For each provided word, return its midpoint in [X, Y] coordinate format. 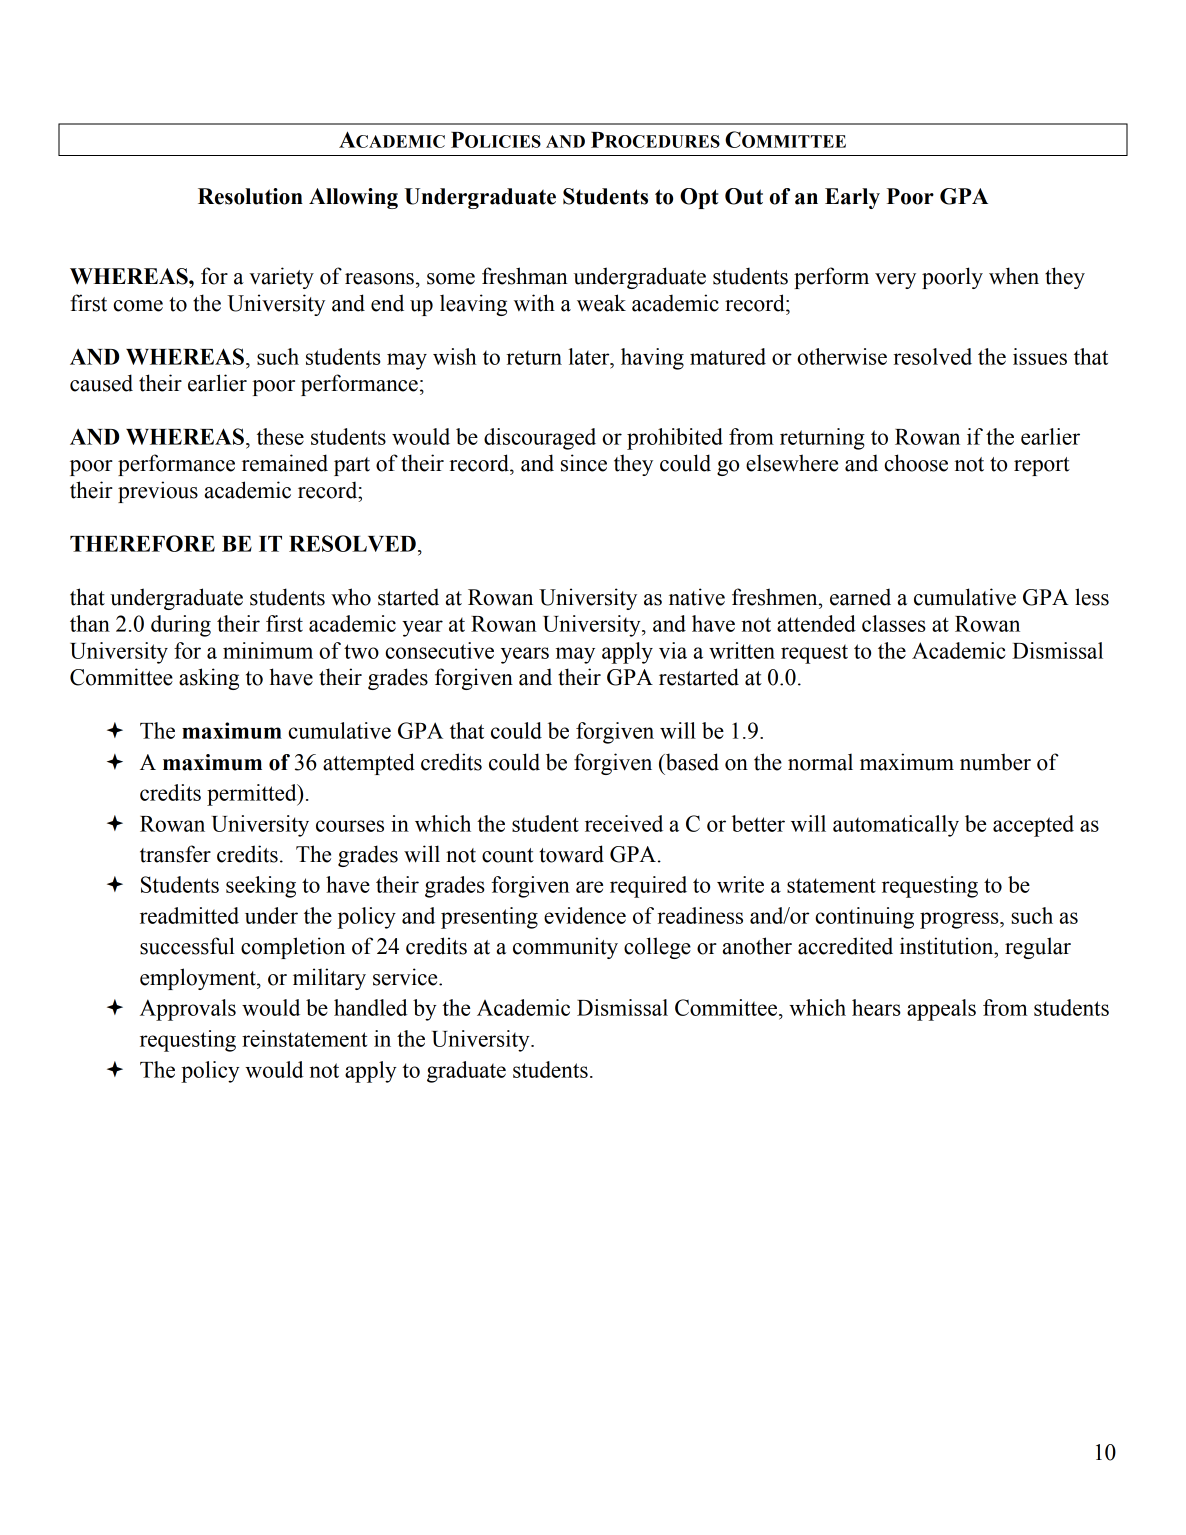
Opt [699, 198]
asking [209, 679]
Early [852, 198]
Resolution [250, 196]
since [584, 463]
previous [158, 492]
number [995, 762]
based [691, 762]
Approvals [188, 1010]
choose [916, 463]
